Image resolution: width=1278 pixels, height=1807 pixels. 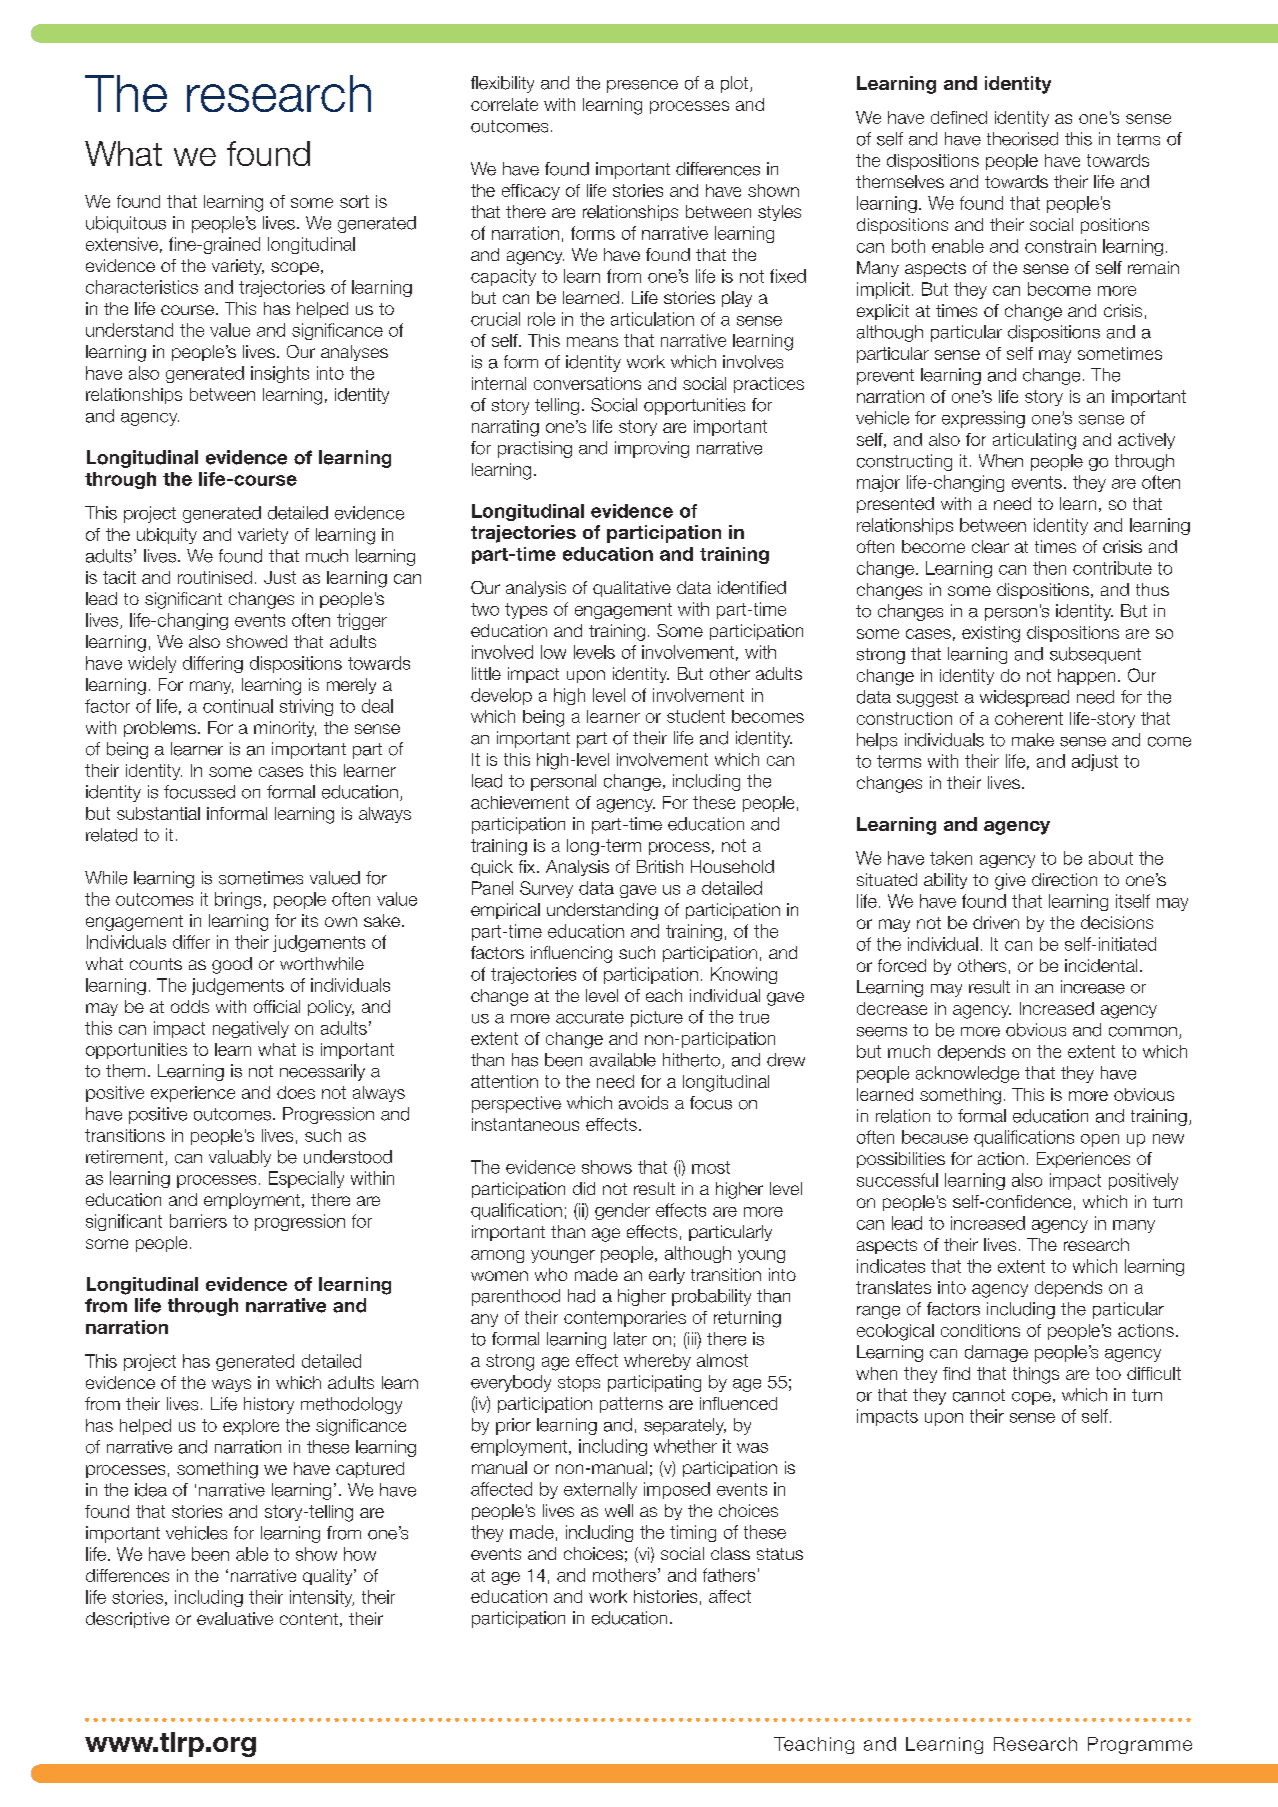 I want to click on British, so click(x=660, y=866).
